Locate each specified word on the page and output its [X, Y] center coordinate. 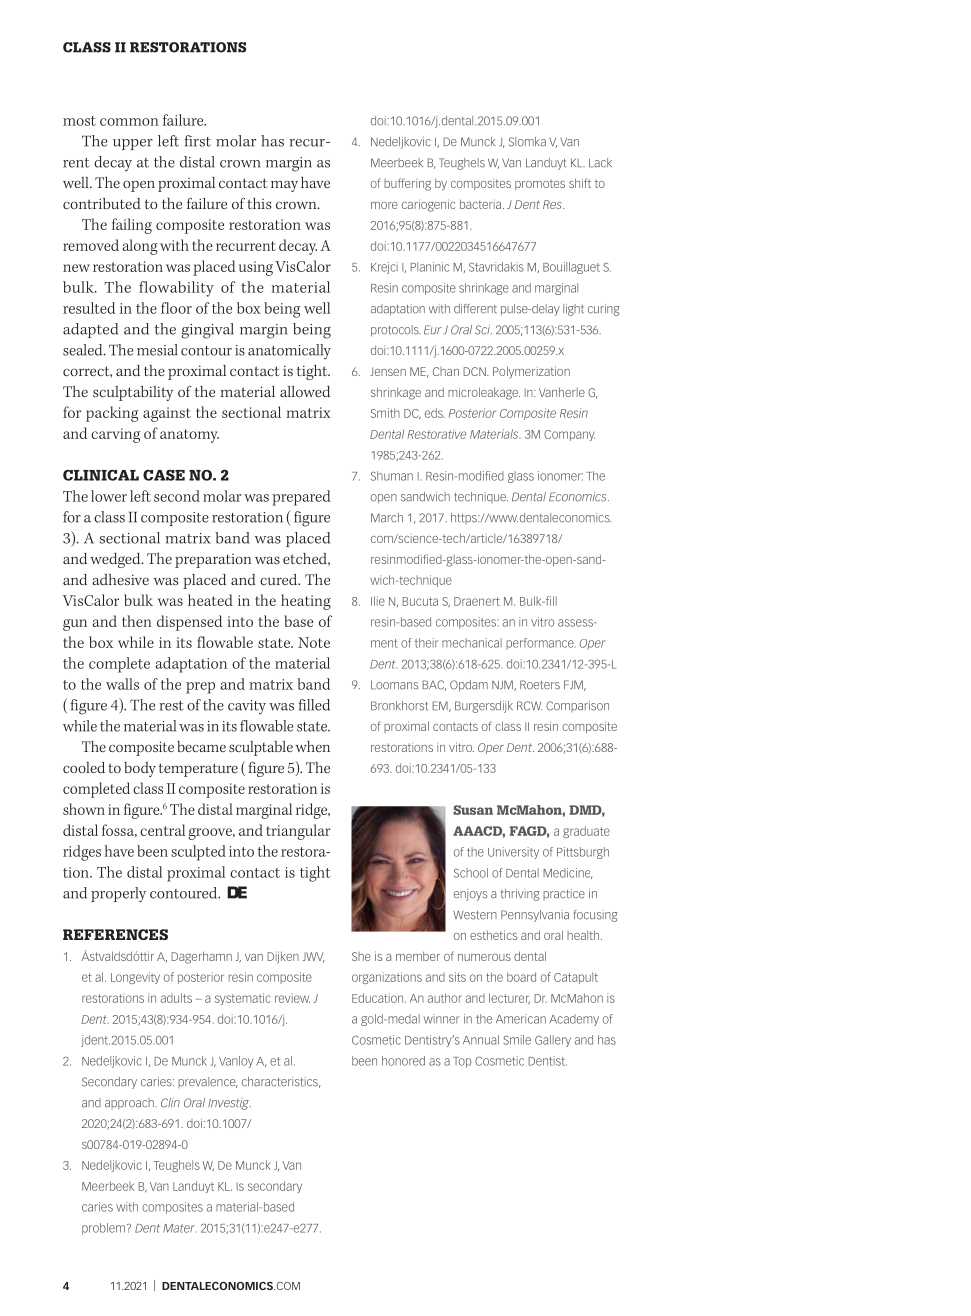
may [284, 186]
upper [133, 144]
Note [314, 642]
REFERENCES [115, 934]
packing [112, 414]
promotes [540, 185]
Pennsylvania [535, 916]
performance [541, 644]
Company [569, 435]
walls [122, 684]
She [361, 956]
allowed [305, 391]
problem [103, 1229]
